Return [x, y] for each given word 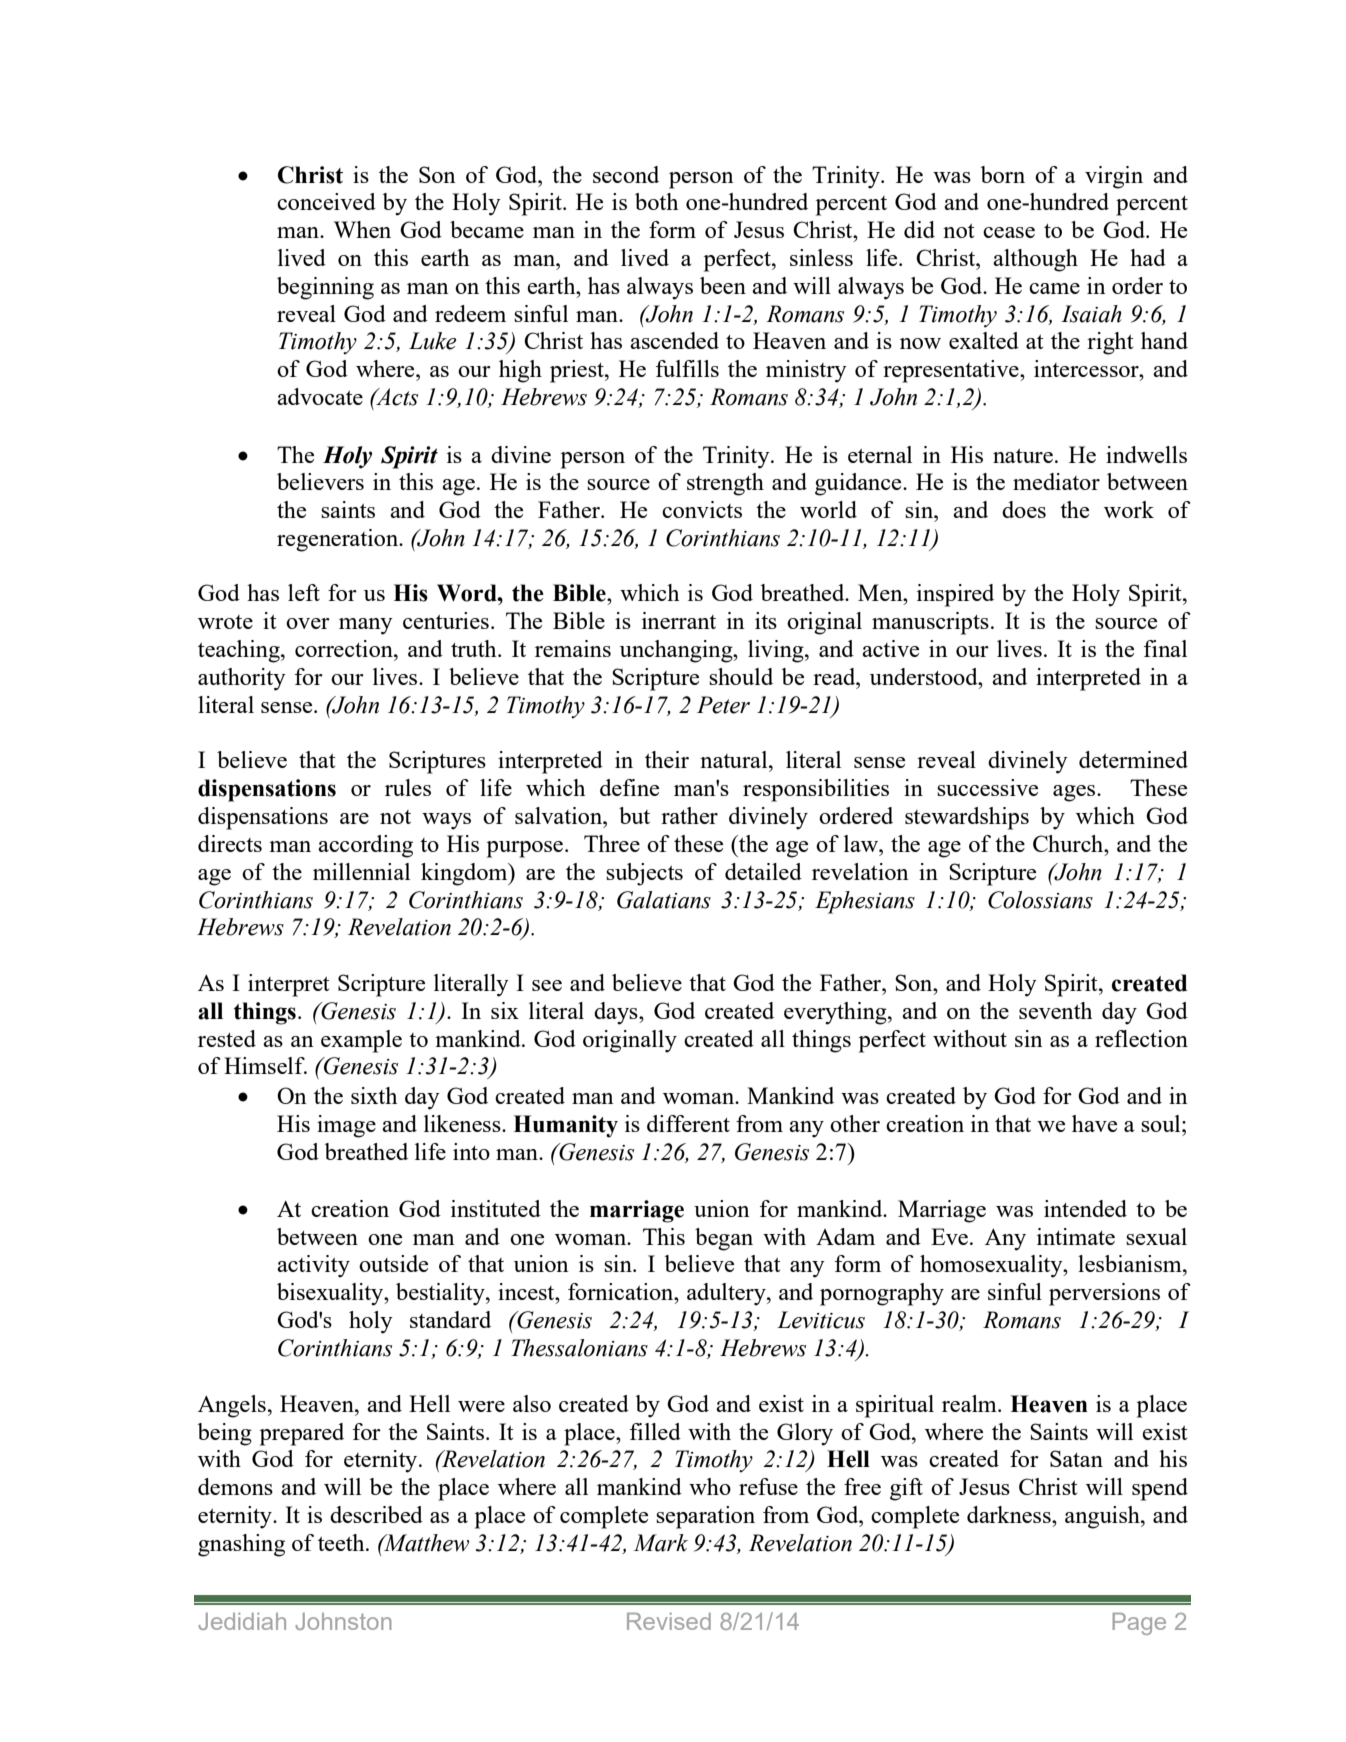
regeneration [339, 540]
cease [1009, 232]
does [1024, 509]
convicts [702, 509]
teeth [342, 1542]
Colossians [1040, 900]
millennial [361, 871]
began [724, 1239]
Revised [669, 1621]
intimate [1076, 1236]
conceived [326, 201]
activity [313, 1266]
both [656, 201]
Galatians [664, 900]
